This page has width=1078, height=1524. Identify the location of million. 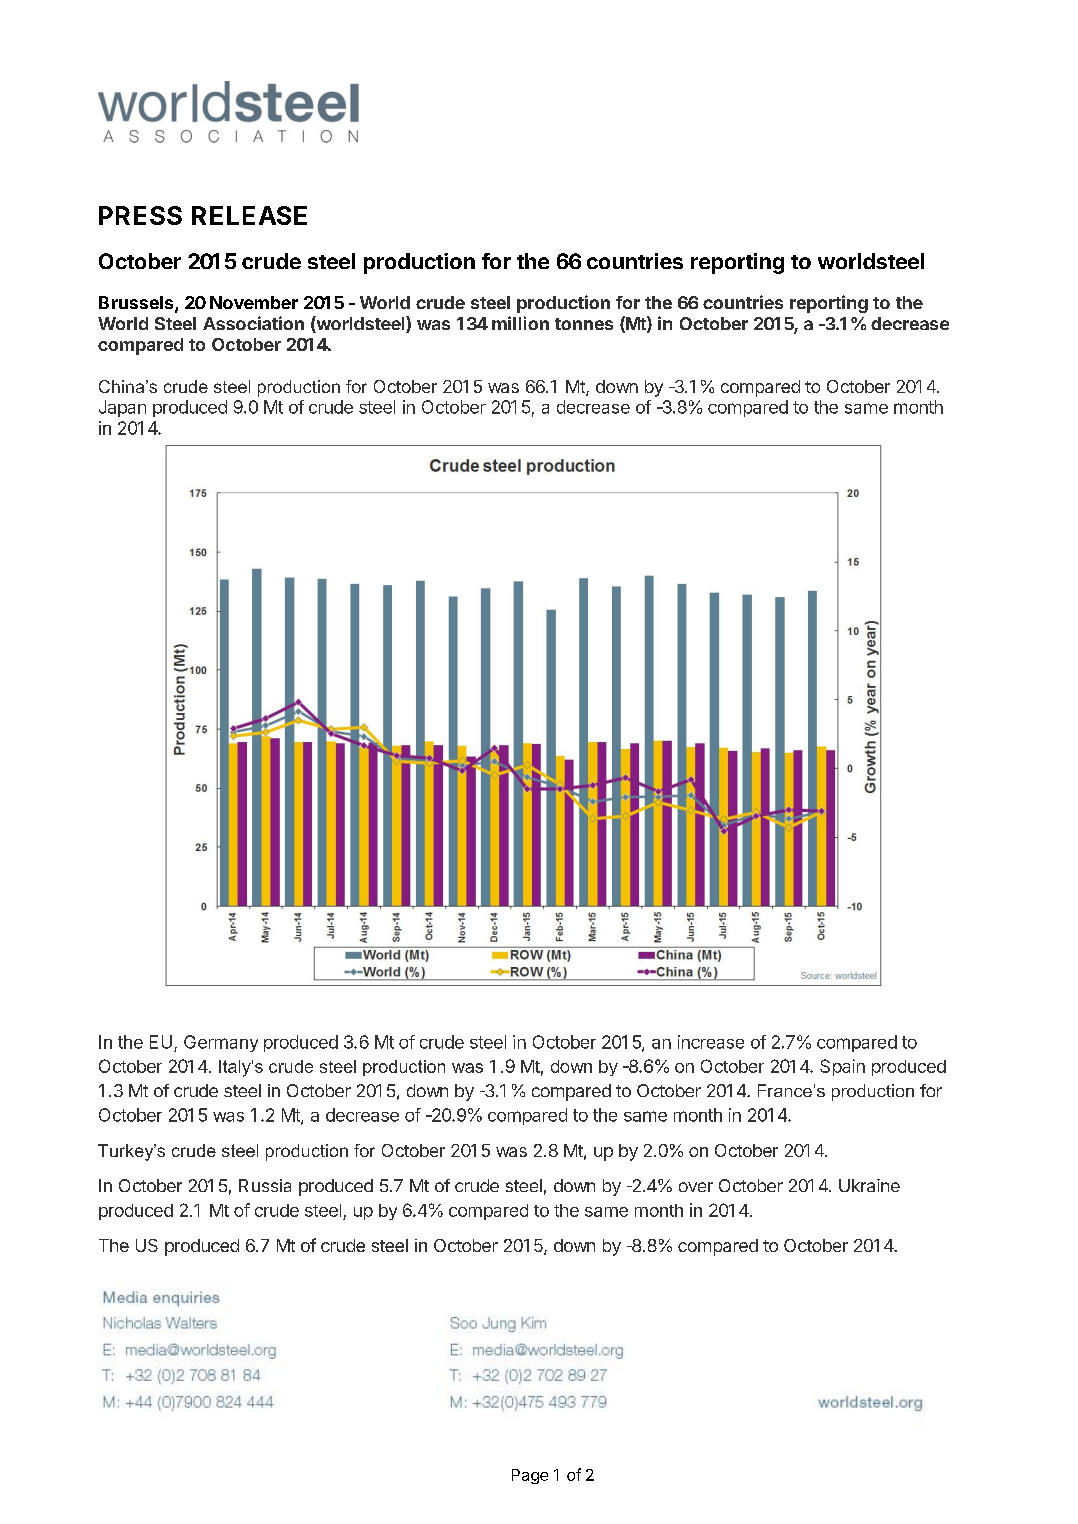
(520, 323).
